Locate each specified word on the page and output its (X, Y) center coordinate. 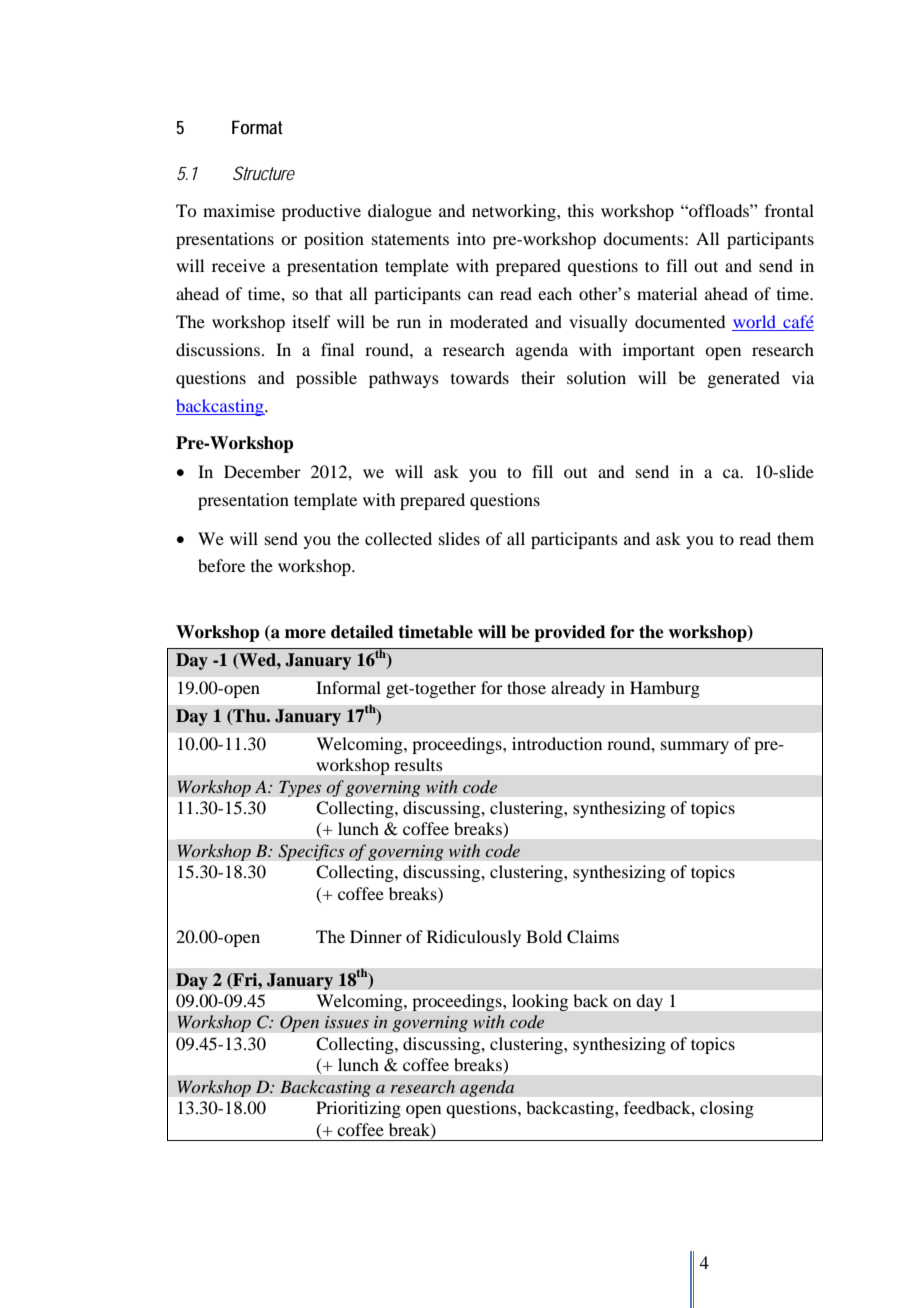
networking (515, 212)
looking (540, 1002)
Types (300, 788)
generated (743, 379)
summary (695, 747)
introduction (557, 743)
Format (257, 127)
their (538, 377)
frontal (789, 210)
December (262, 471)
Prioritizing (358, 1109)
